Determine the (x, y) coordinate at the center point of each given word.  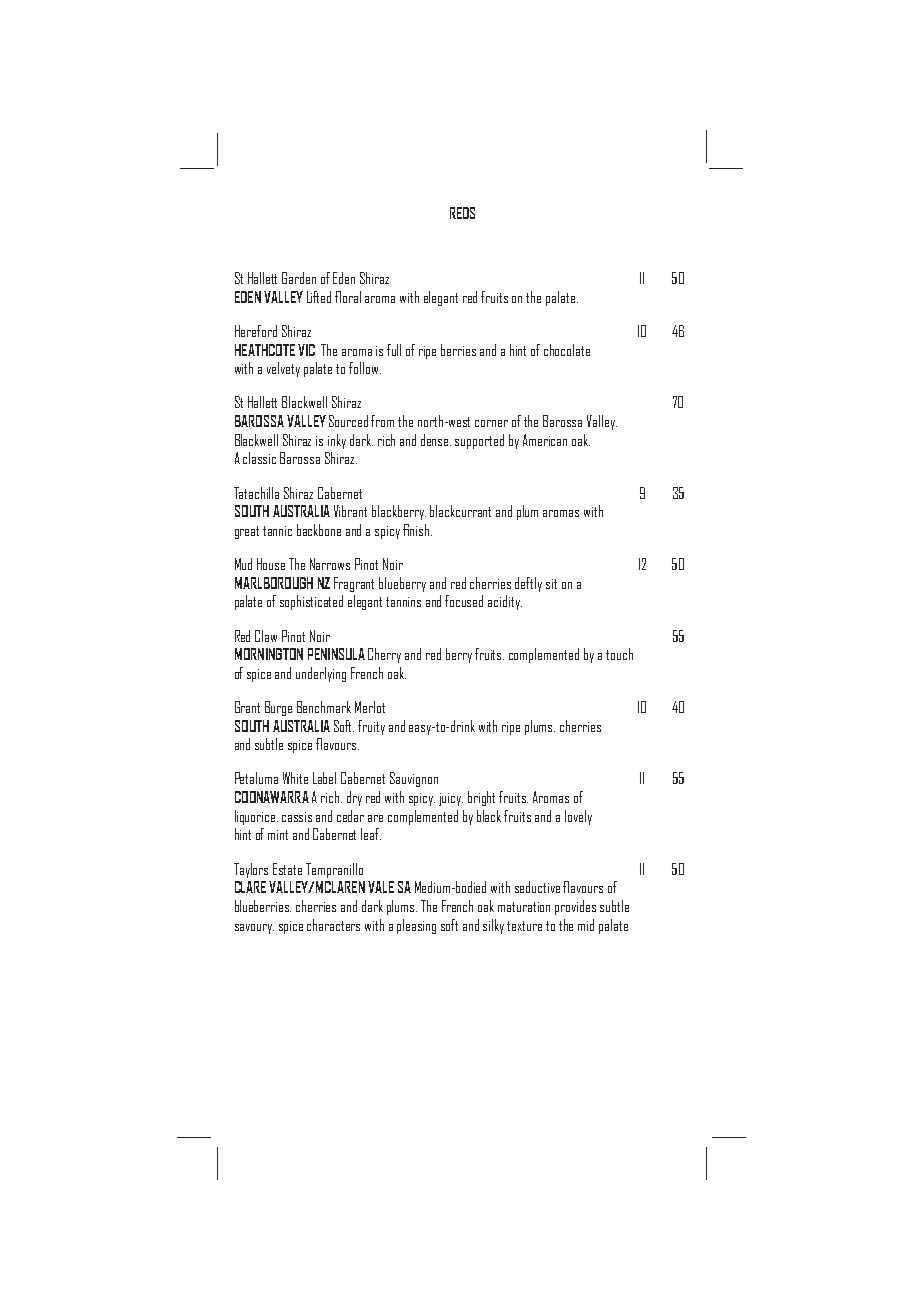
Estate (287, 869)
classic (259, 458)
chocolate (567, 350)
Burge (278, 708)
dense (436, 440)
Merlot (370, 707)
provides (575, 907)
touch (619, 654)
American (545, 440)
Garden (299, 278)
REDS (462, 213)
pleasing (416, 926)
